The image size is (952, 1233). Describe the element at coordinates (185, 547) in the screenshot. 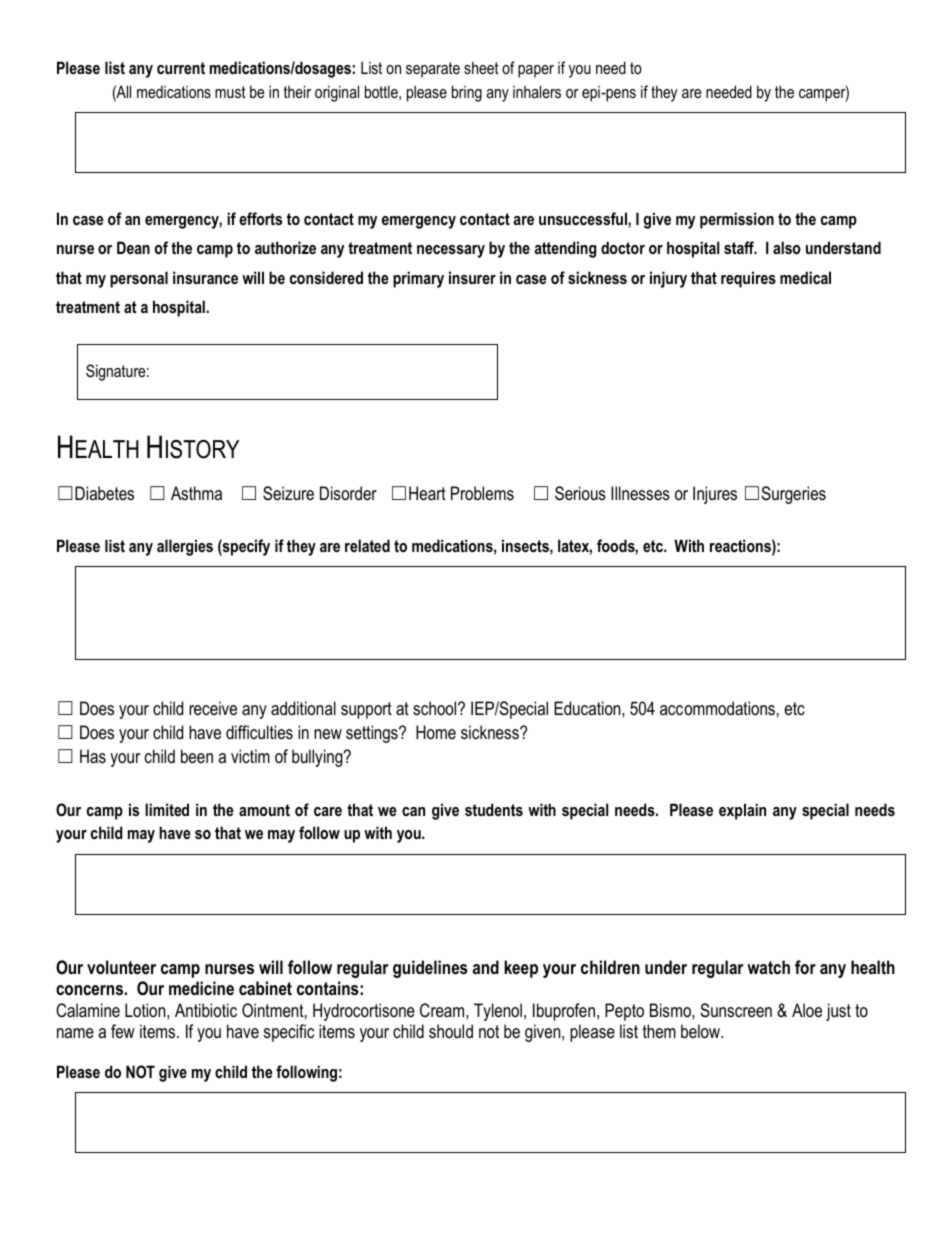

I see `allergies` at that location.
